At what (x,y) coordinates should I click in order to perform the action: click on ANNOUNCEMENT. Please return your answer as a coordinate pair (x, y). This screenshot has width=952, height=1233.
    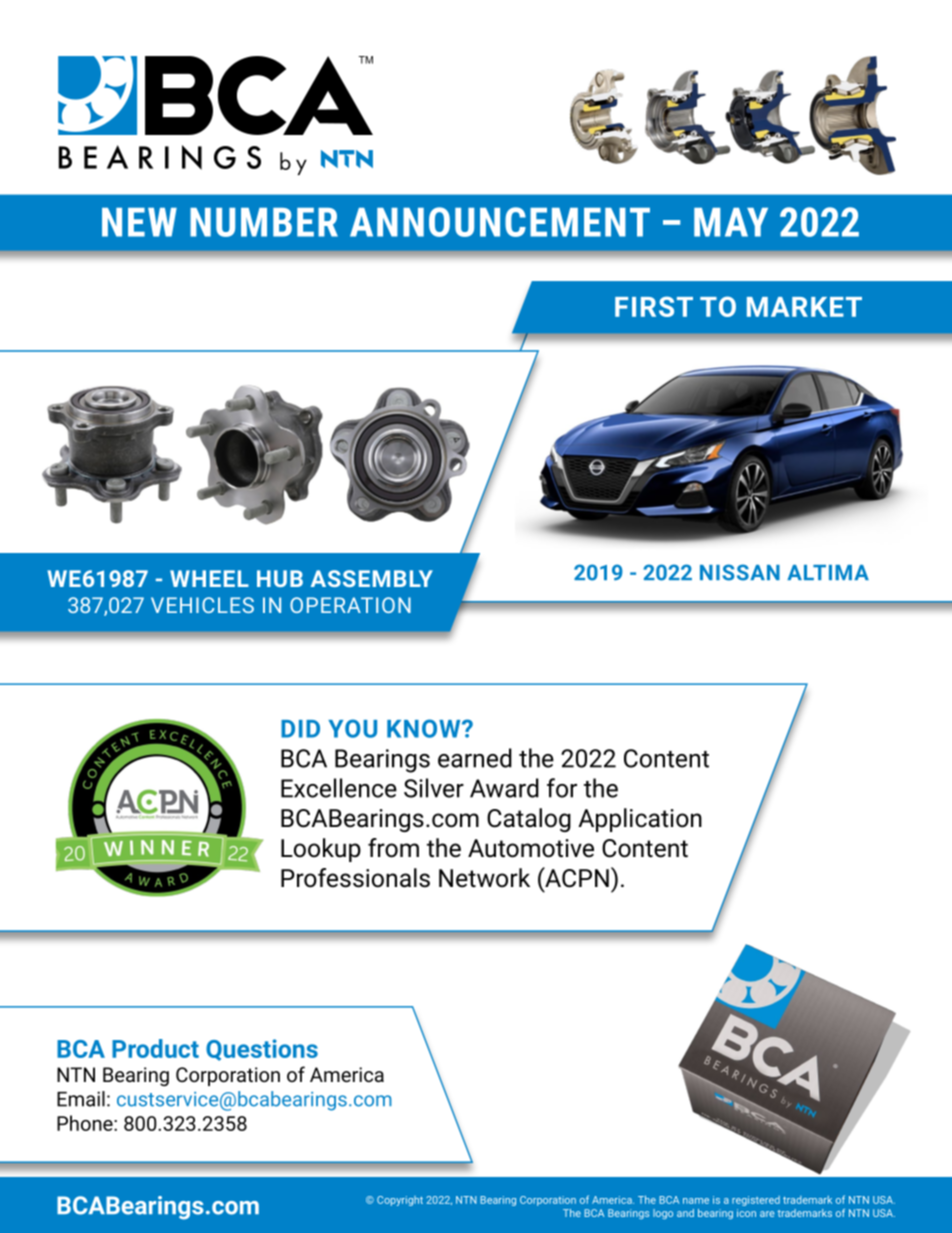
    Looking at the image, I should click on (500, 222).
